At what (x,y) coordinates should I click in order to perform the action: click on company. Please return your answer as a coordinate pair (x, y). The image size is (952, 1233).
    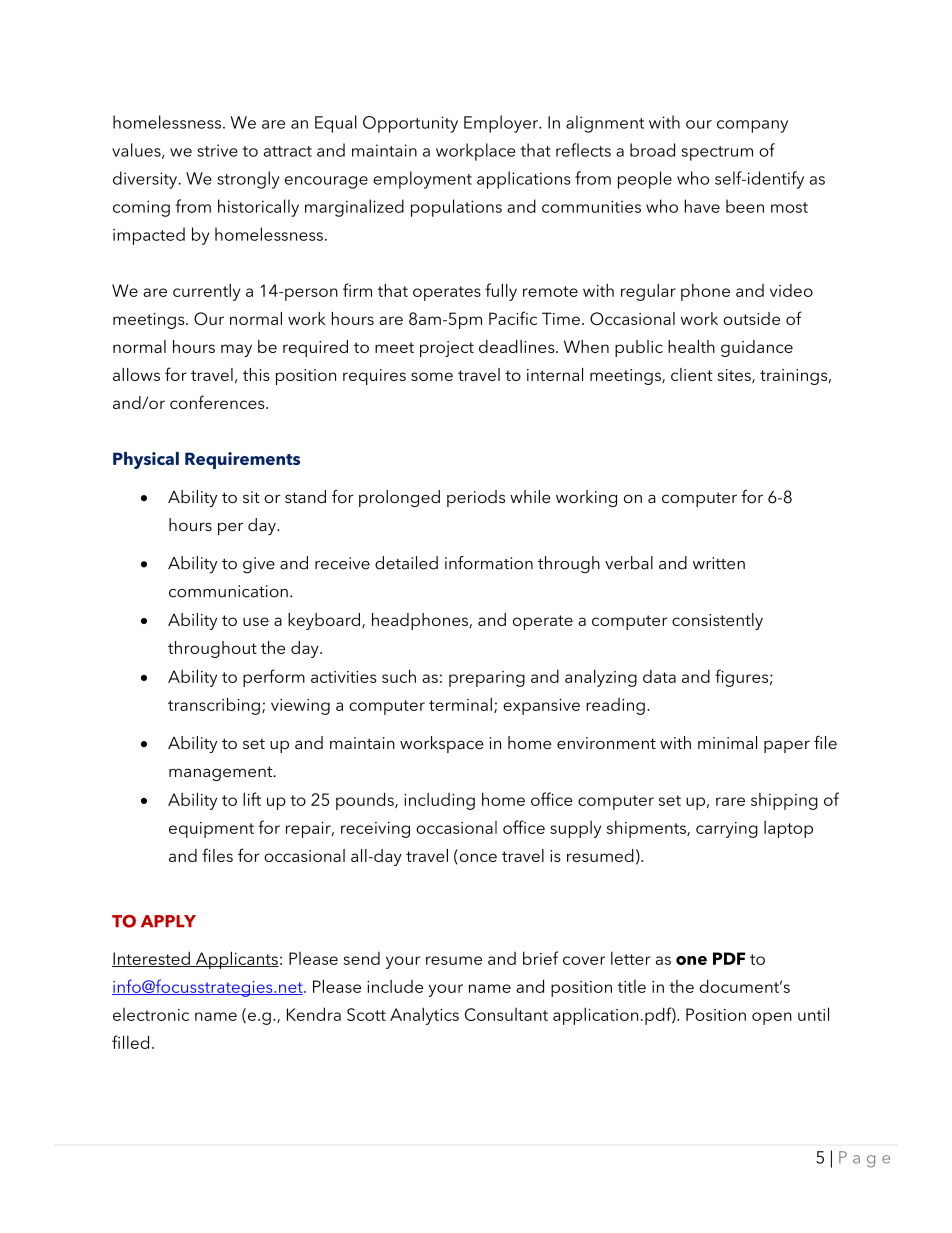
    Looking at the image, I should click on (752, 126).
